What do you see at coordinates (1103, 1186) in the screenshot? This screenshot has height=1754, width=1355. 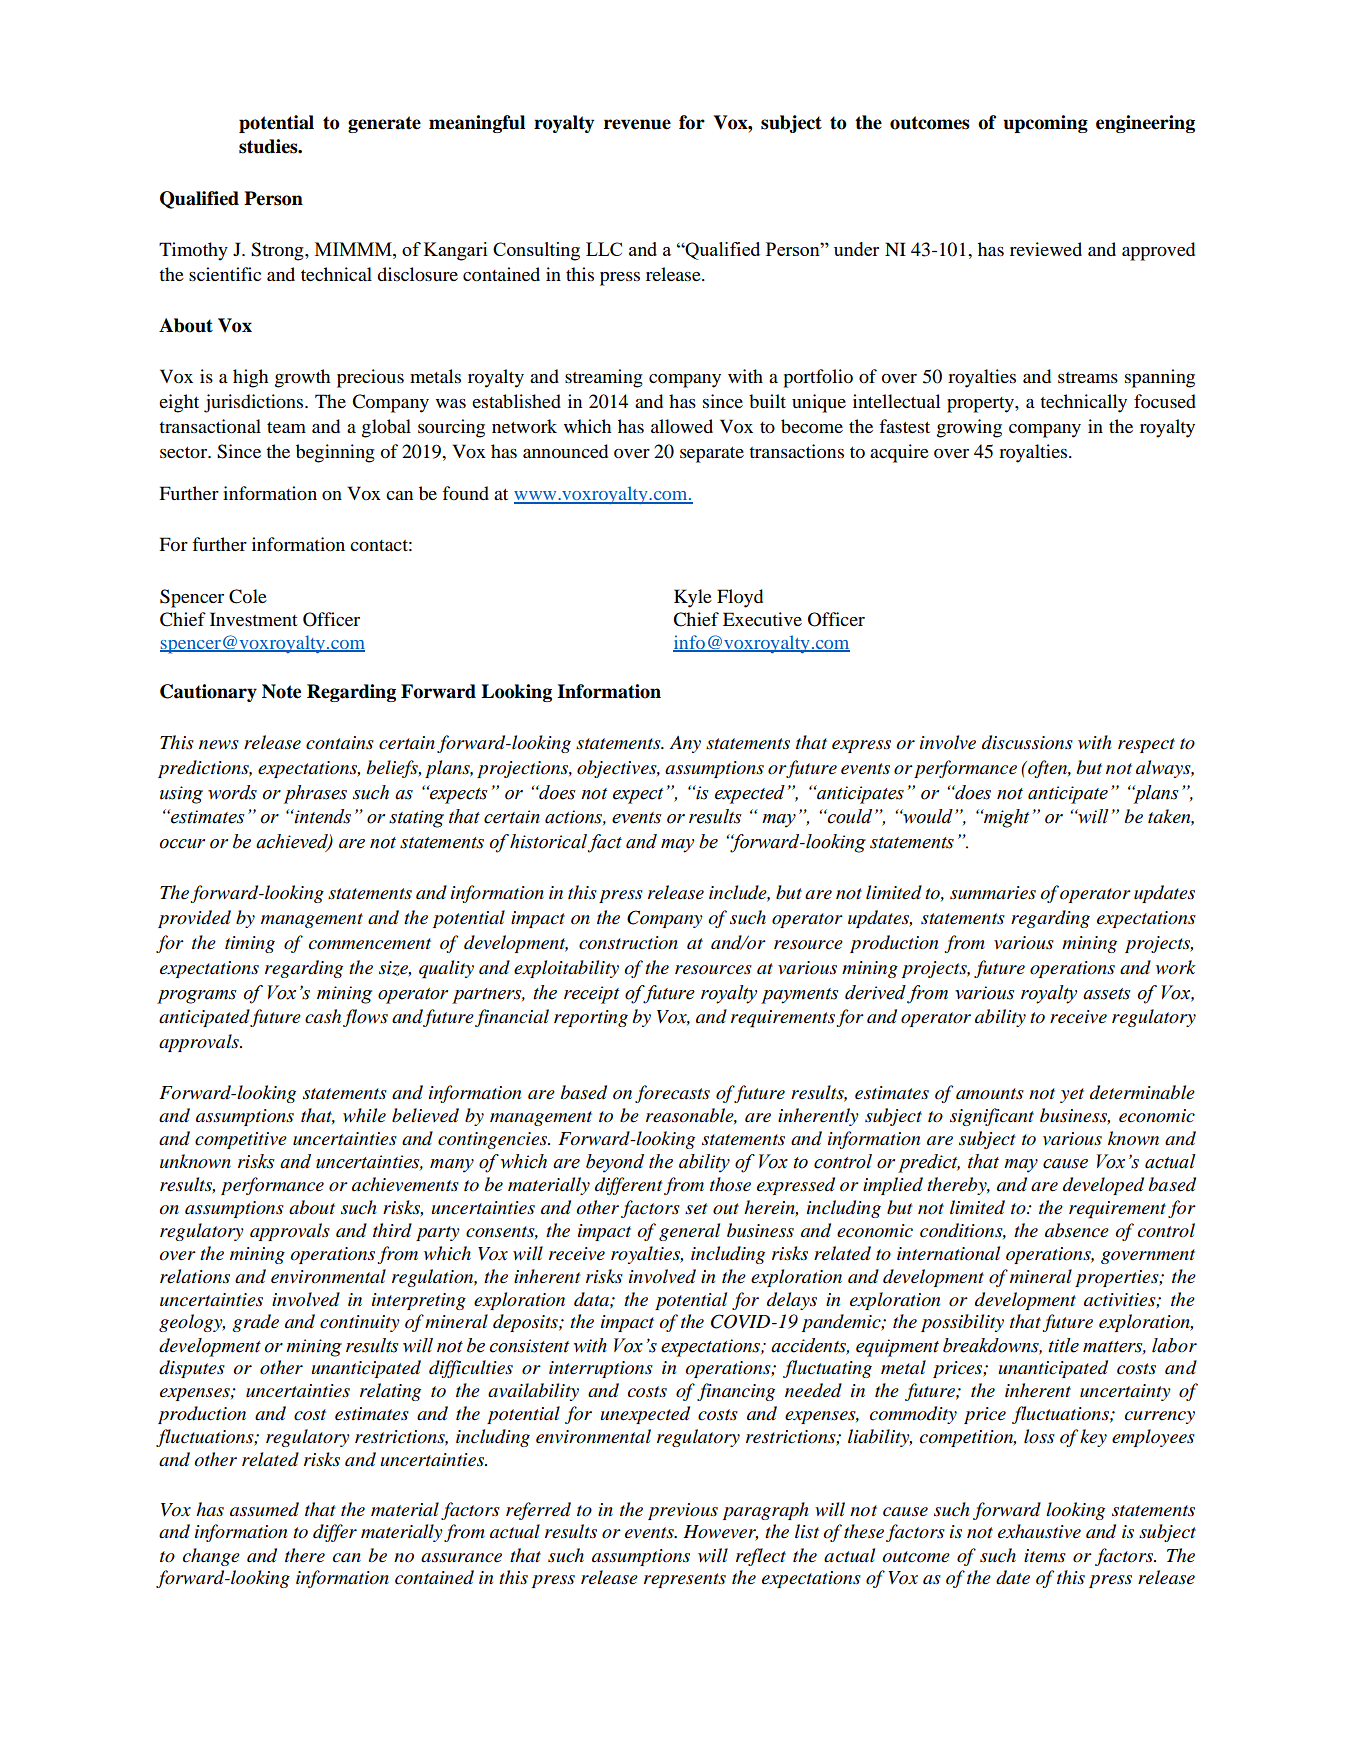 I see `developed` at bounding box center [1103, 1186].
